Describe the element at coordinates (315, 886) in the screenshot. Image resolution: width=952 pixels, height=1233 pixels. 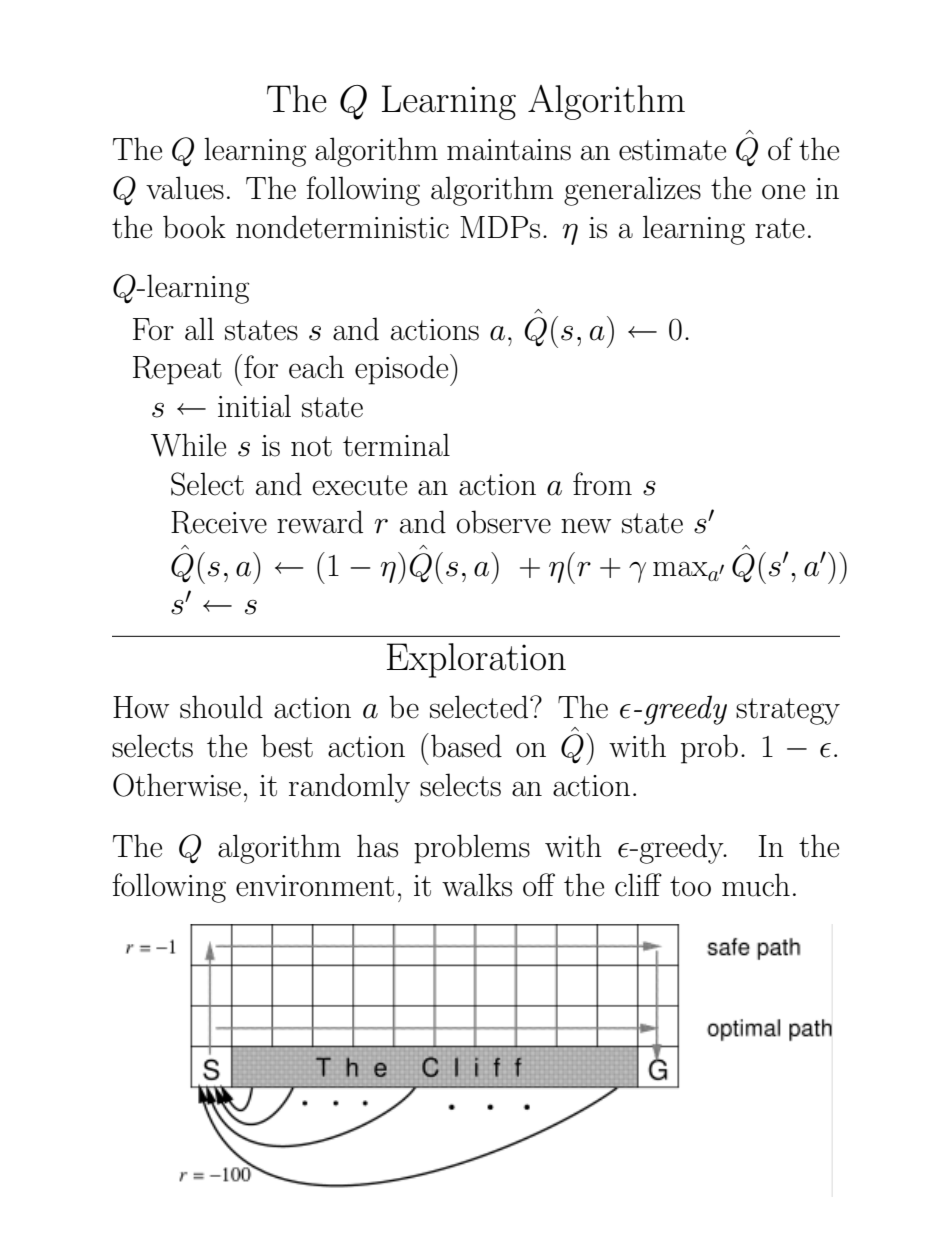
I see `environment` at that location.
